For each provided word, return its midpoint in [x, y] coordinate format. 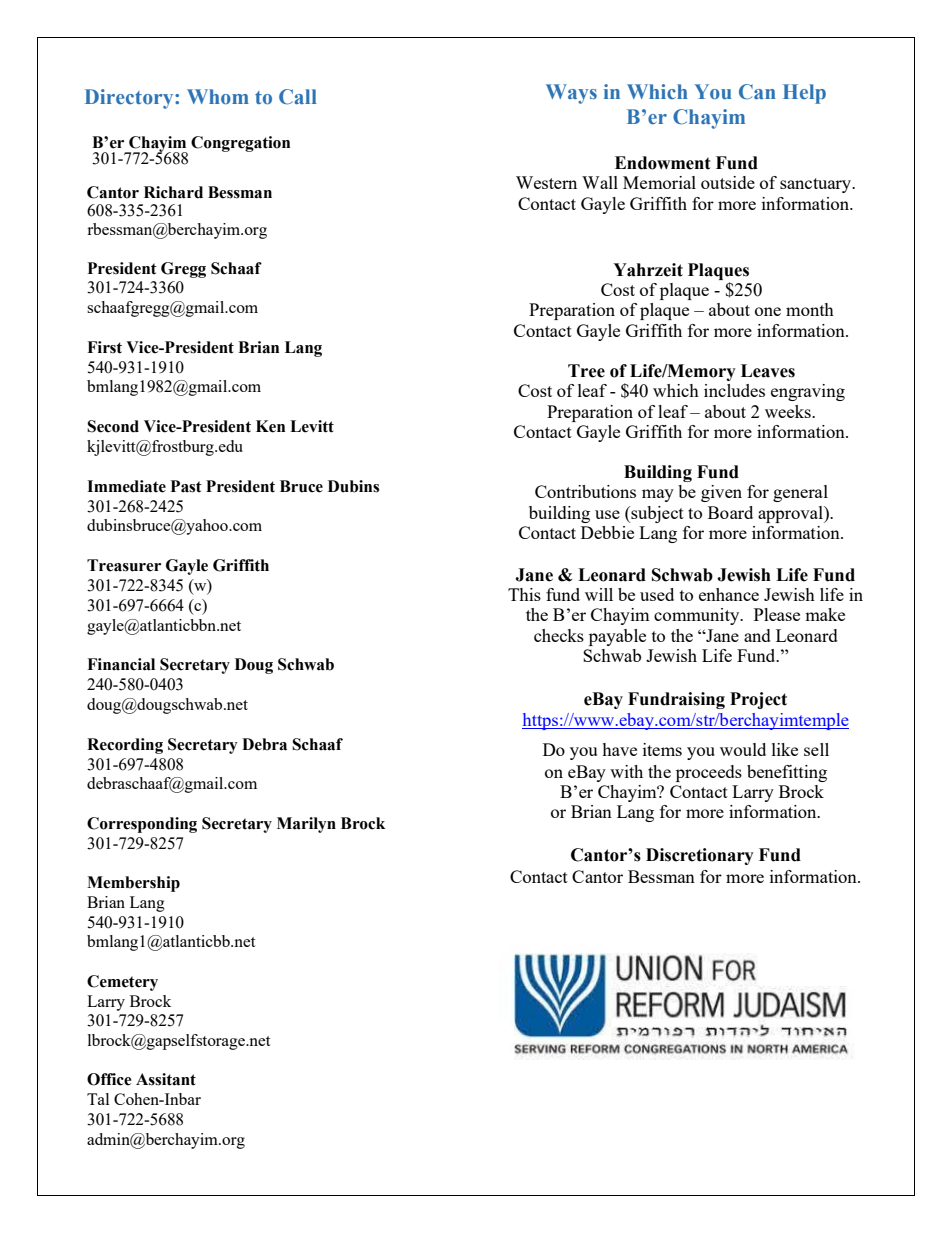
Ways [571, 94]
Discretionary [700, 856]
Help [804, 94]
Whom [218, 96]
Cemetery [122, 983]
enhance [729, 594]
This [524, 594]
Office [109, 1079]
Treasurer [124, 565]
